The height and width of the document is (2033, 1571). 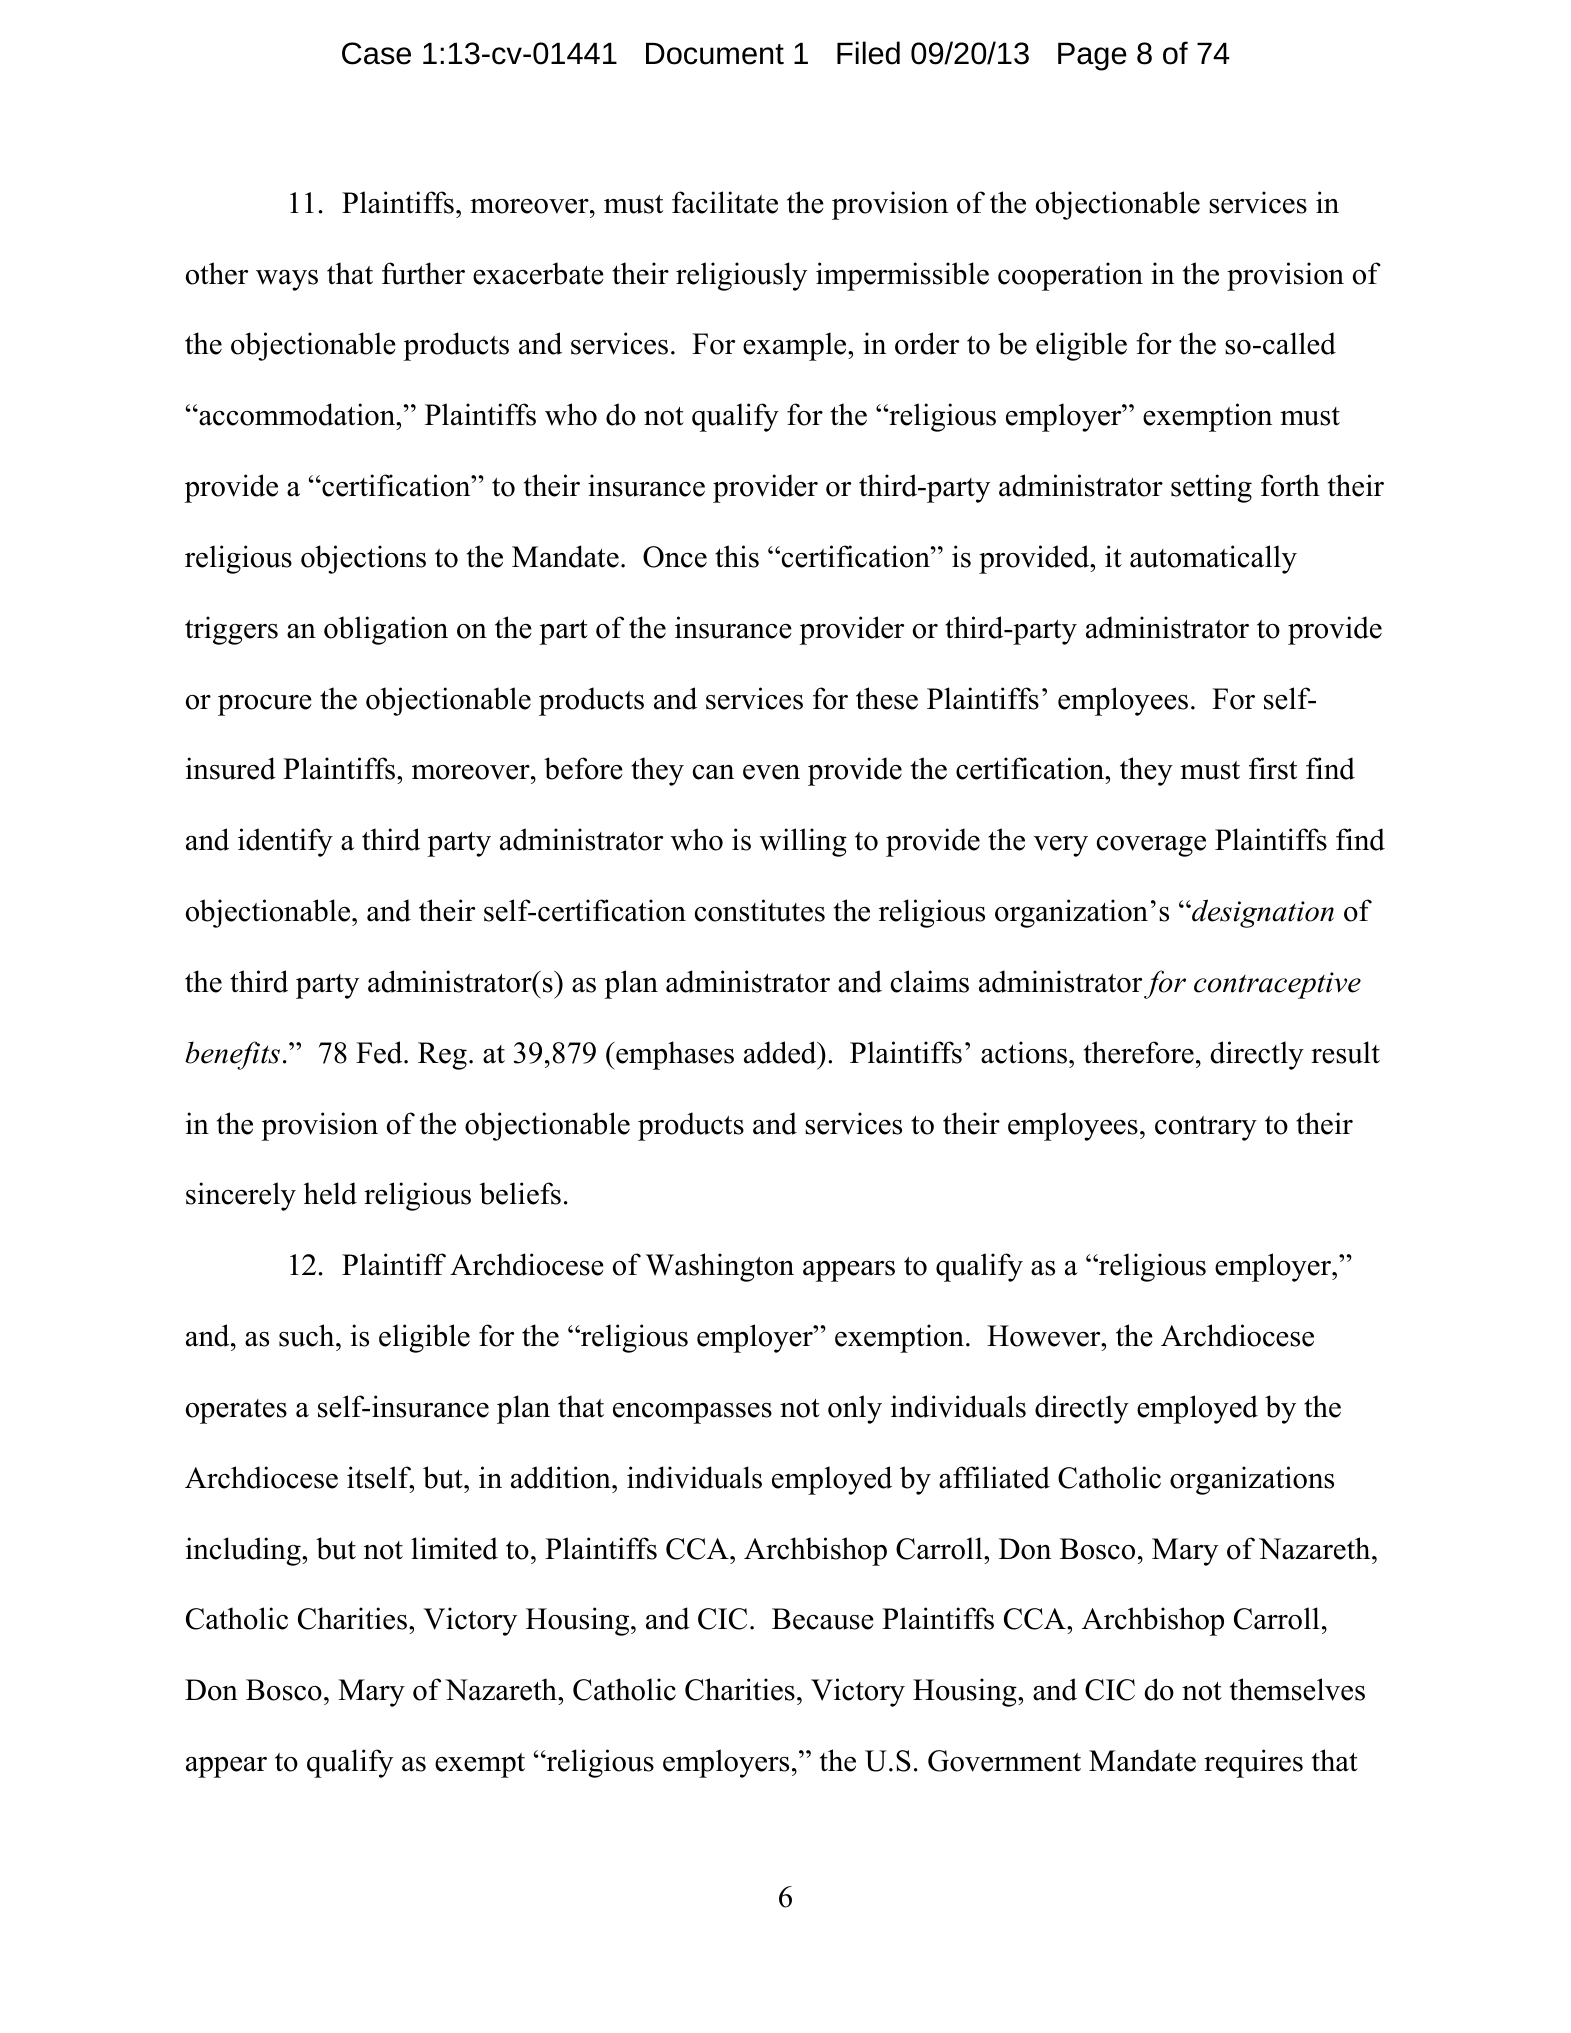 What do you see at coordinates (715, 54) in the document?
I see `Document` at bounding box center [715, 54].
